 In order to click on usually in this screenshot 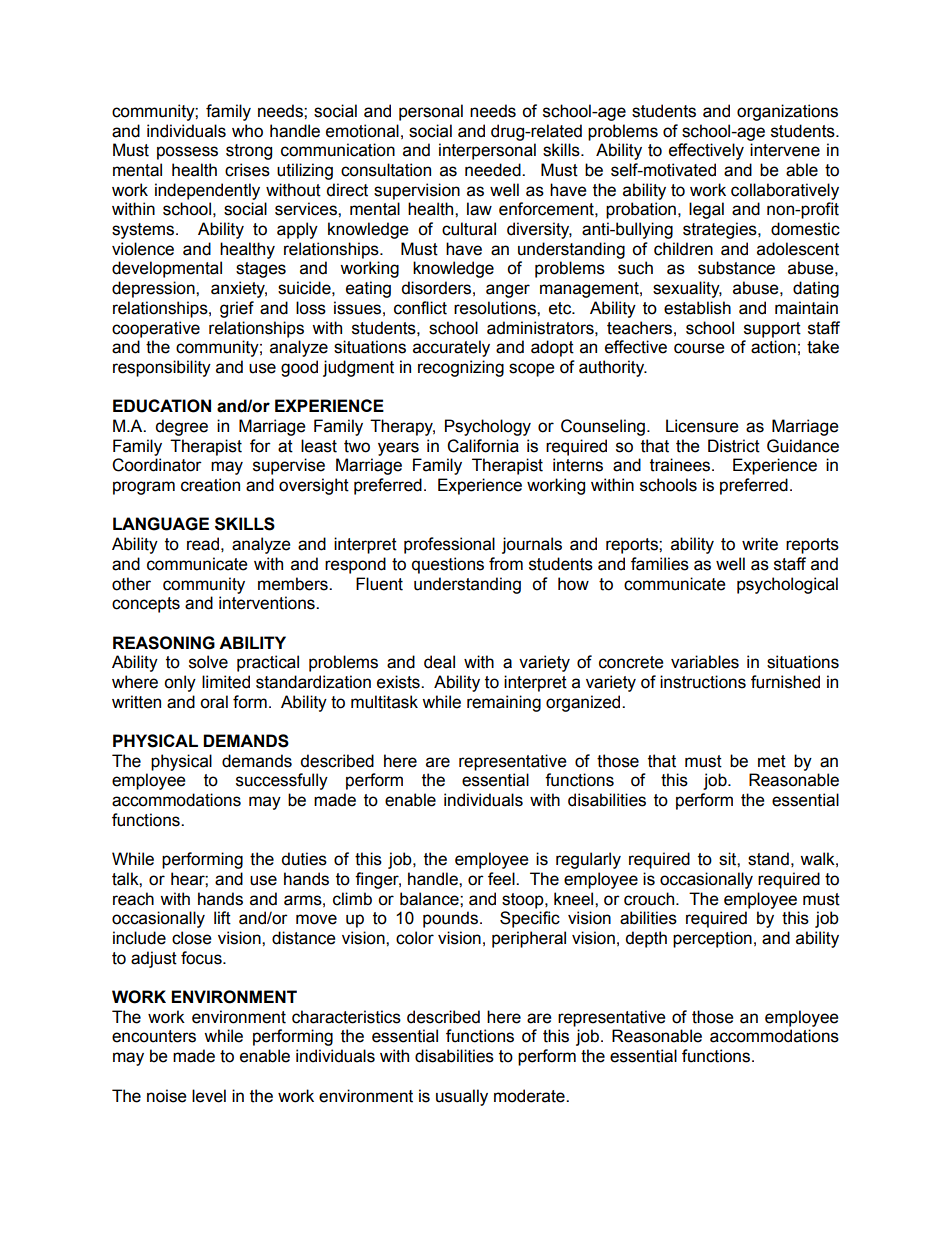, I will do `click(462, 1097)`.
